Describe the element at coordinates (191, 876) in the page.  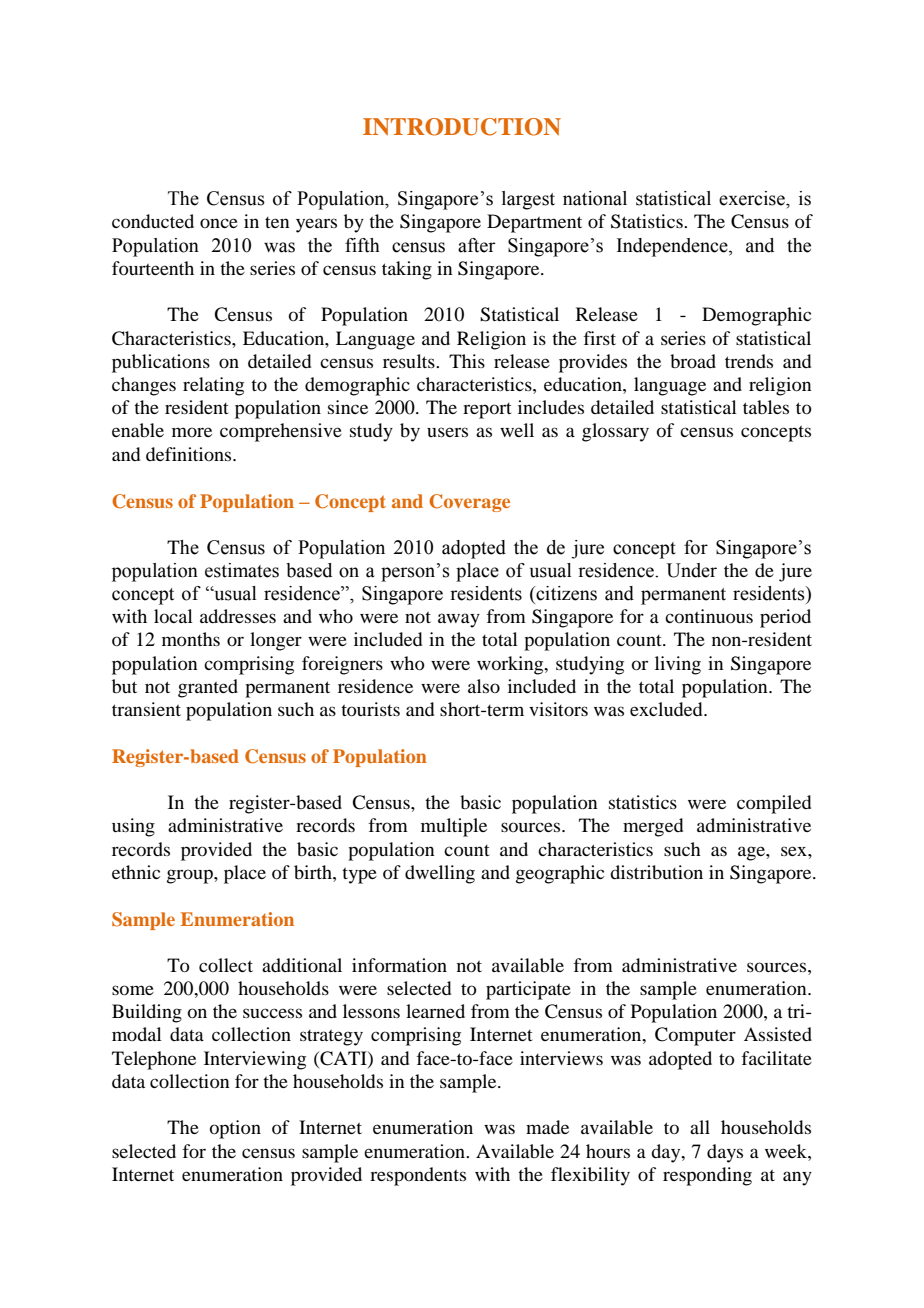
I see `group` at that location.
